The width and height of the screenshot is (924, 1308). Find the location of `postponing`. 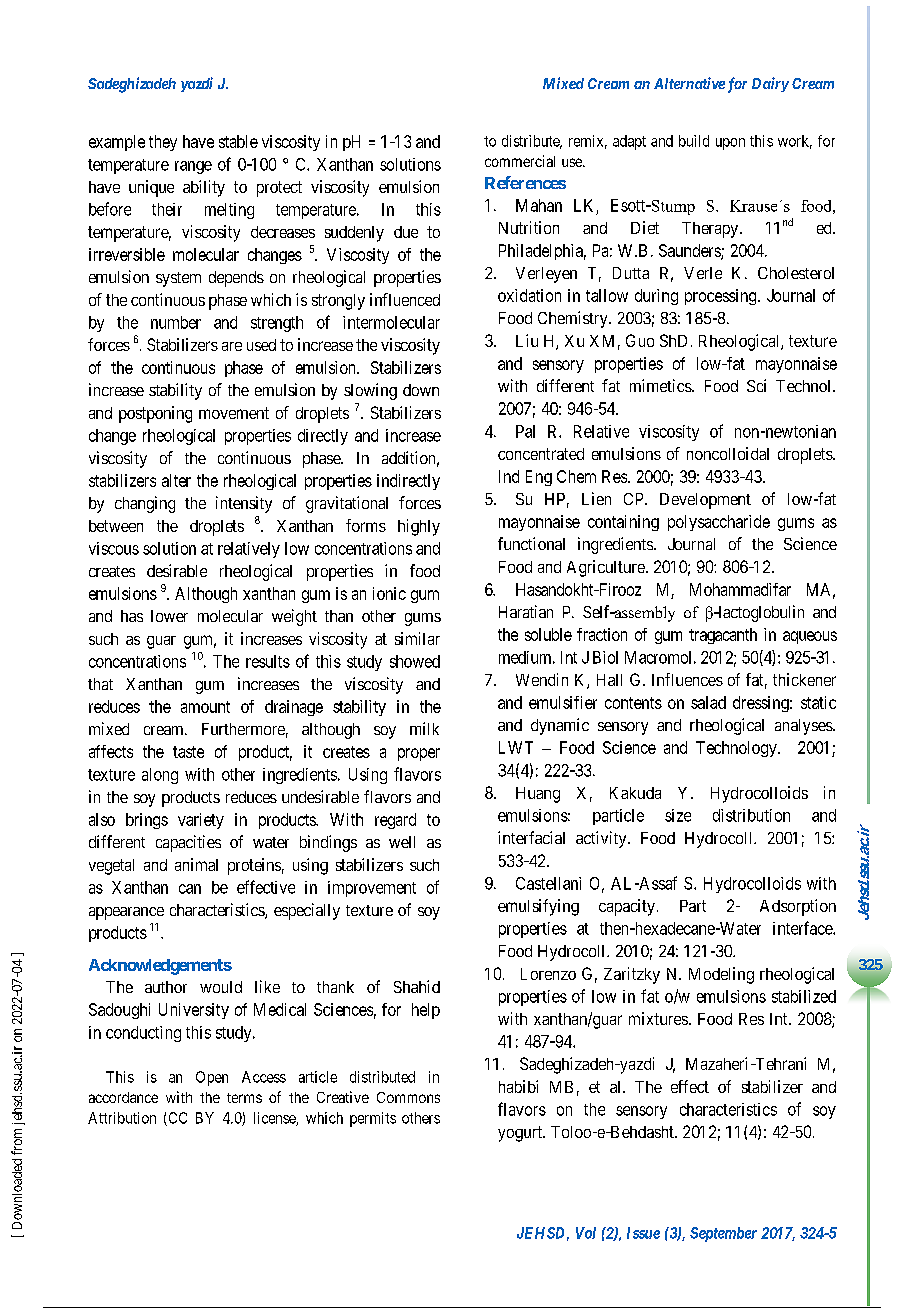

postponing is located at coordinates (155, 414).
